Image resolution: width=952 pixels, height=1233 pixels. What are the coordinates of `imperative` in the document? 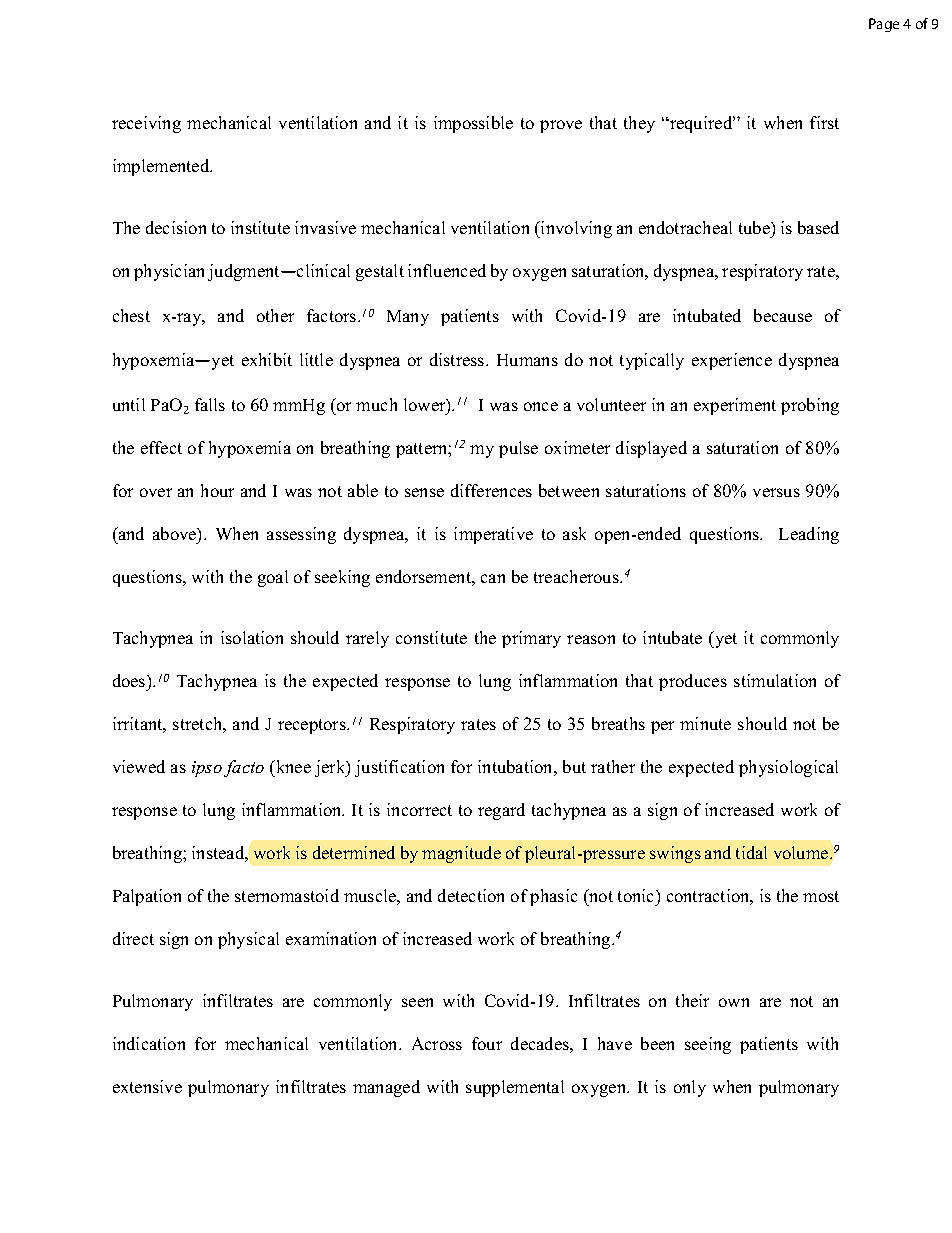 It's located at (493, 535).
